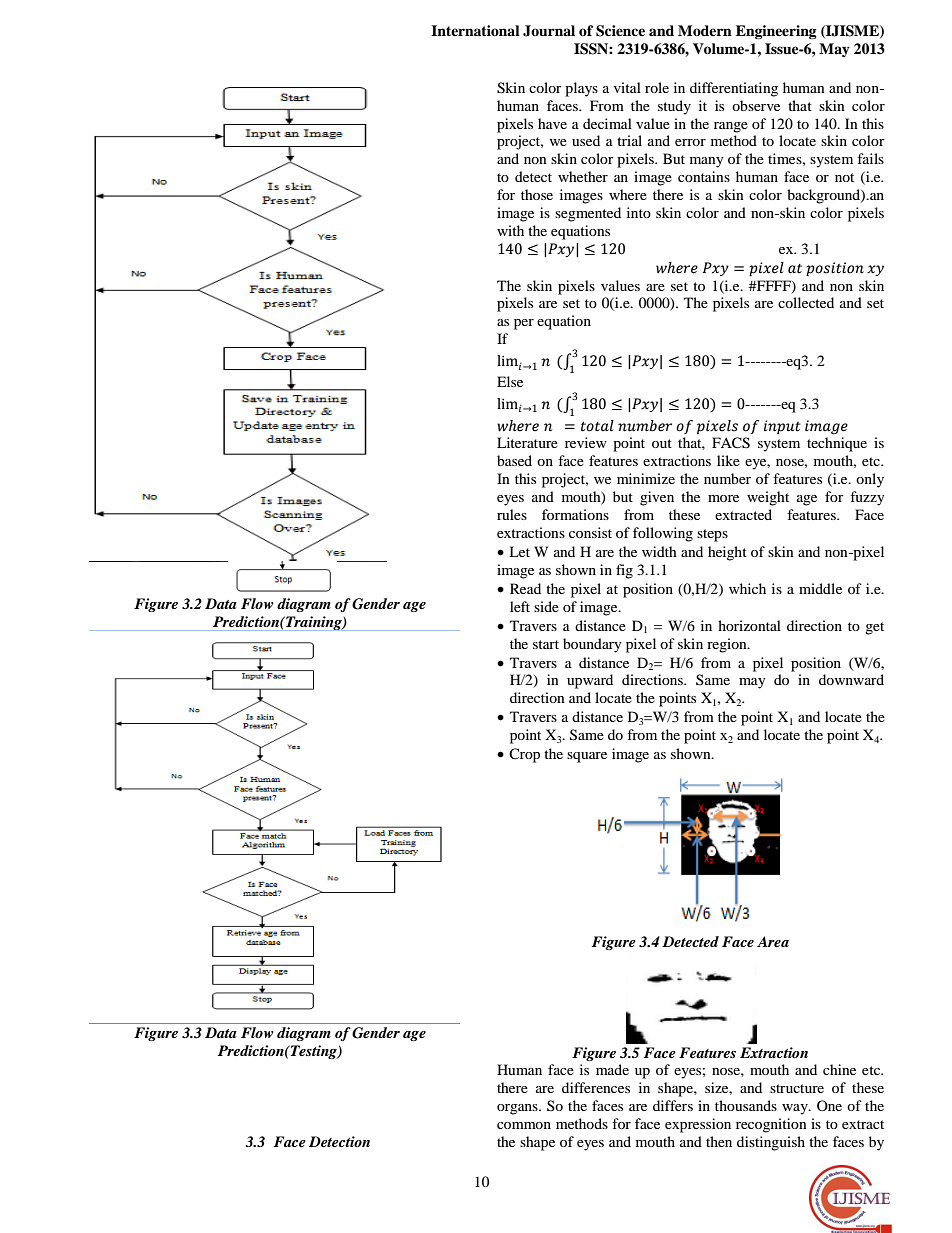  I want to click on role, so click(657, 87).
